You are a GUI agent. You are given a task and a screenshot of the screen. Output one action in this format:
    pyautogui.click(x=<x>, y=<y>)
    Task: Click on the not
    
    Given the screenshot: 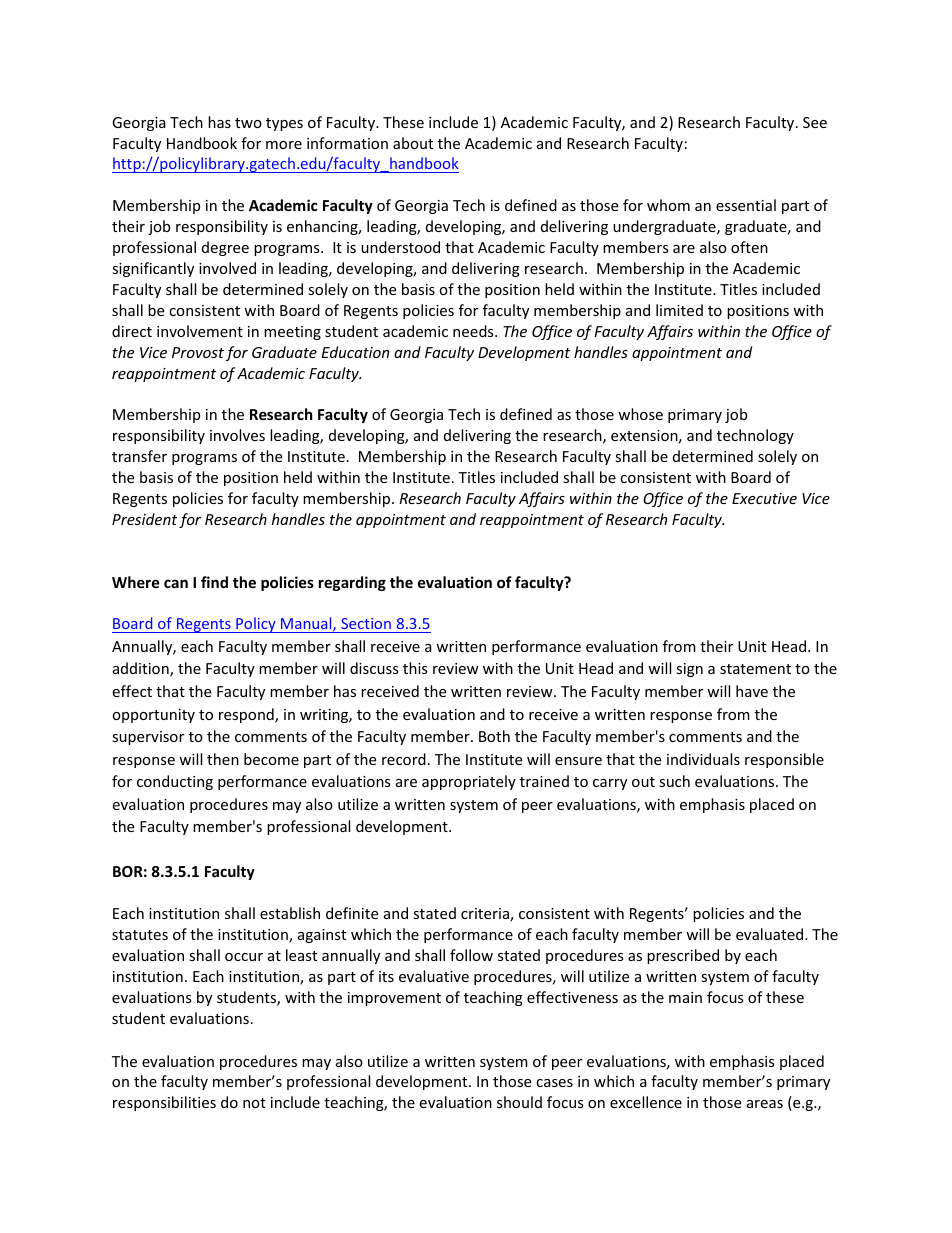 What is the action you would take?
    pyautogui.click(x=254, y=1103)
